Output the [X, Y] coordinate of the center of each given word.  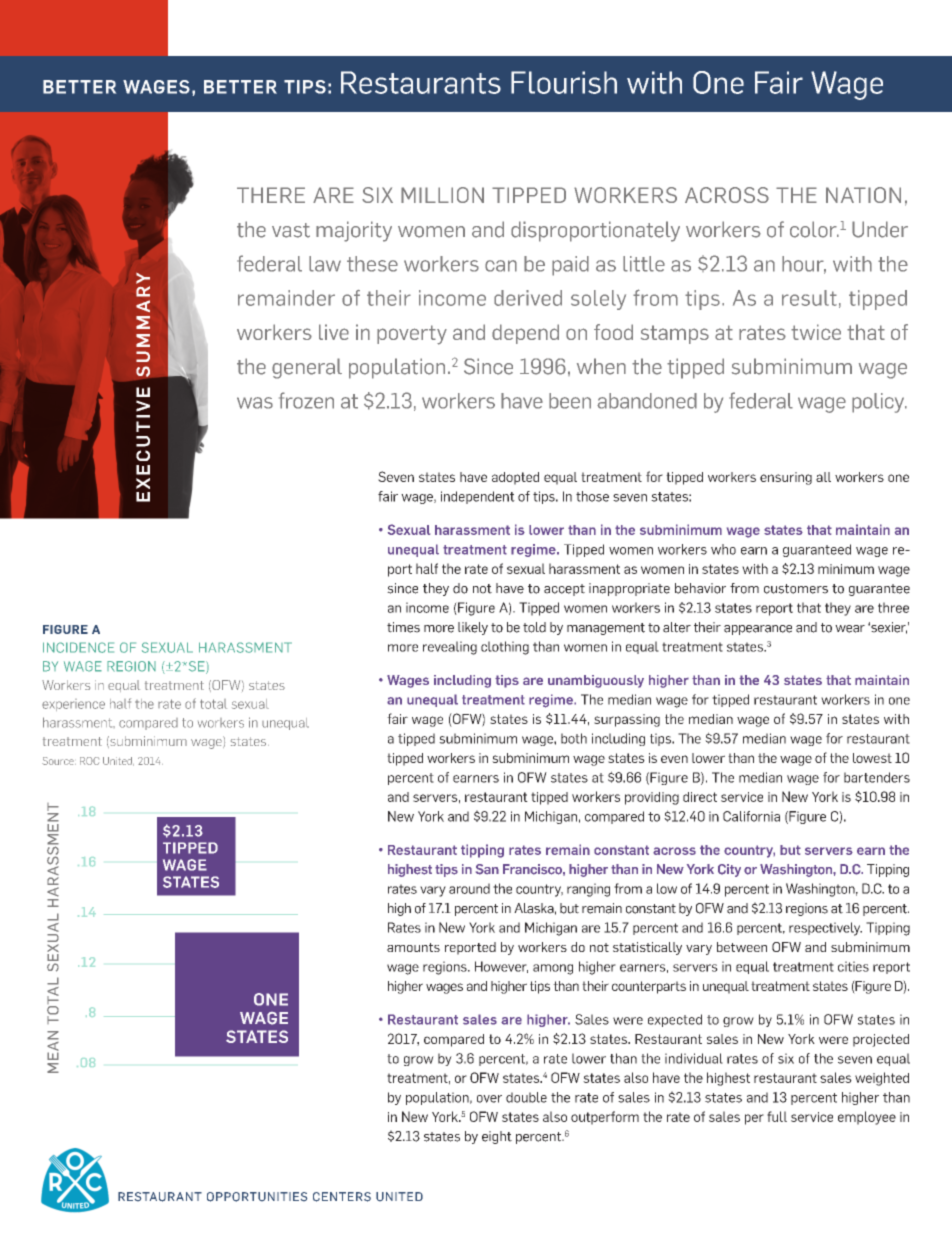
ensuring [786, 478]
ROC [89, 761]
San [487, 869]
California [751, 816]
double [526, 1097]
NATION [863, 195]
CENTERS [342, 1197]
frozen [306, 400]
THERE [271, 195]
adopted [515, 478]
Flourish [564, 82]
